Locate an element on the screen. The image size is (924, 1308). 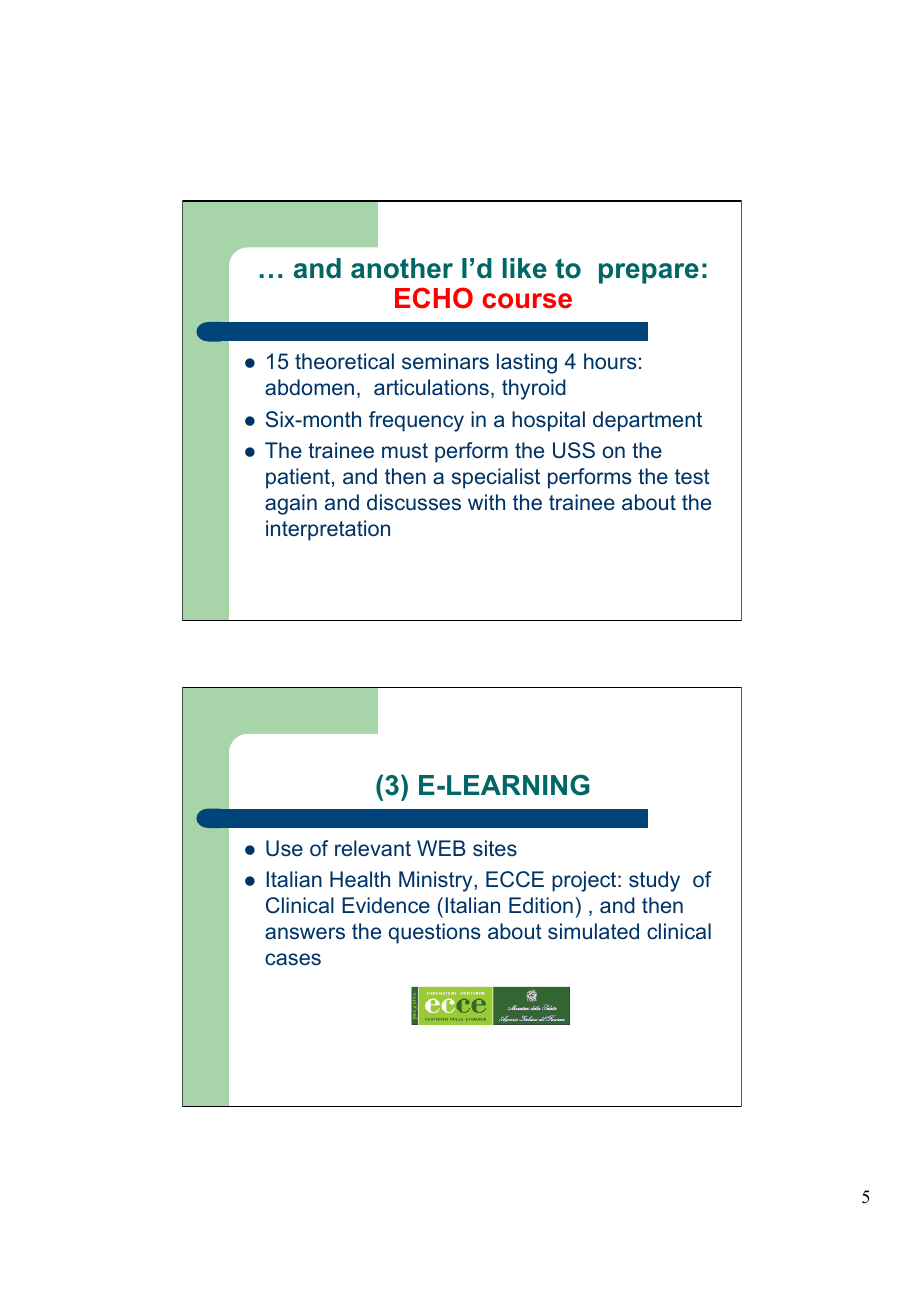
prepare is located at coordinates (649, 273).
